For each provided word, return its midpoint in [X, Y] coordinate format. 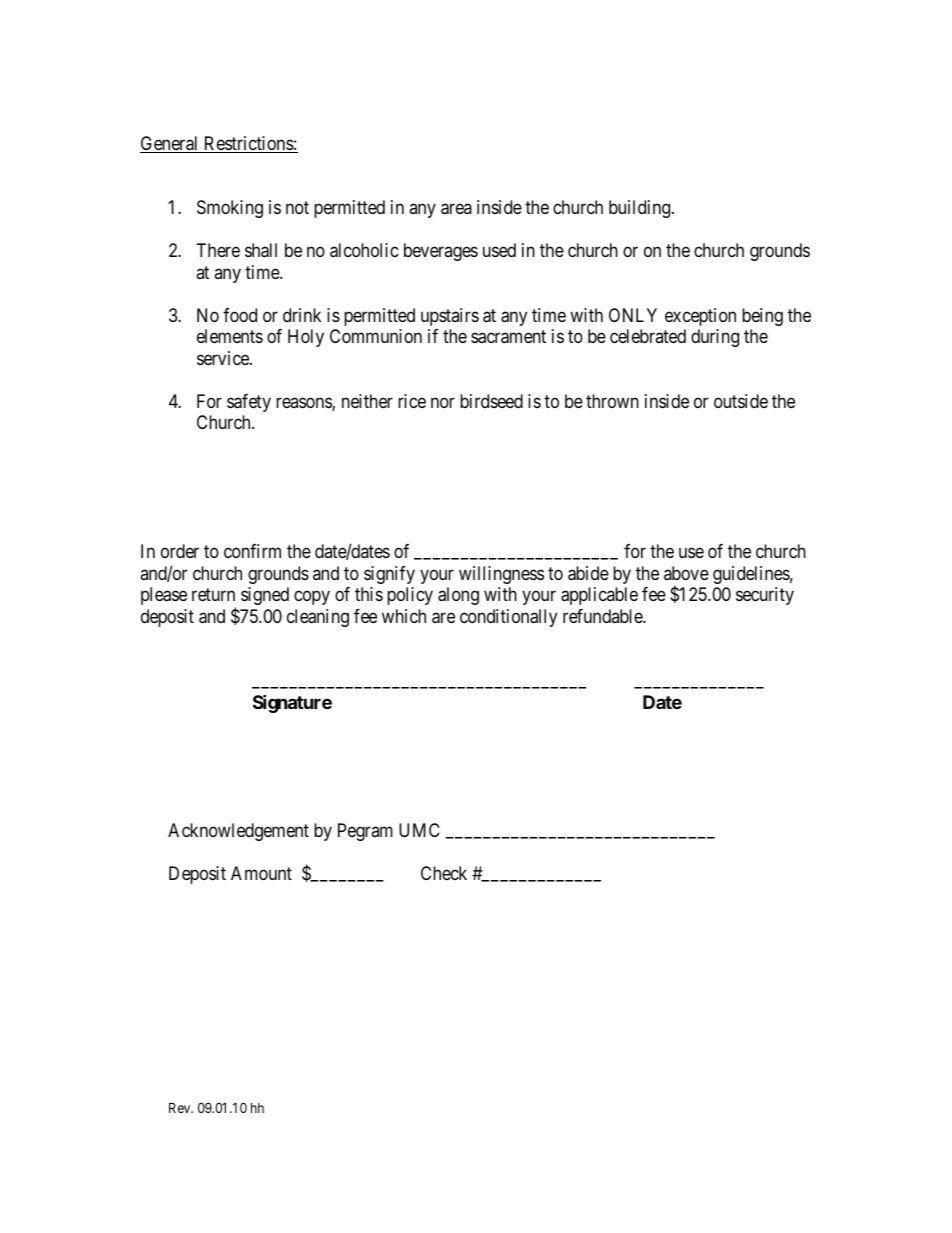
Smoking [230, 209]
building [641, 209]
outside [741, 401]
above [686, 573]
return [213, 594]
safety [249, 403]
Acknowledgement [238, 832]
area [456, 209]
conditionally [508, 618]
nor [443, 402]
